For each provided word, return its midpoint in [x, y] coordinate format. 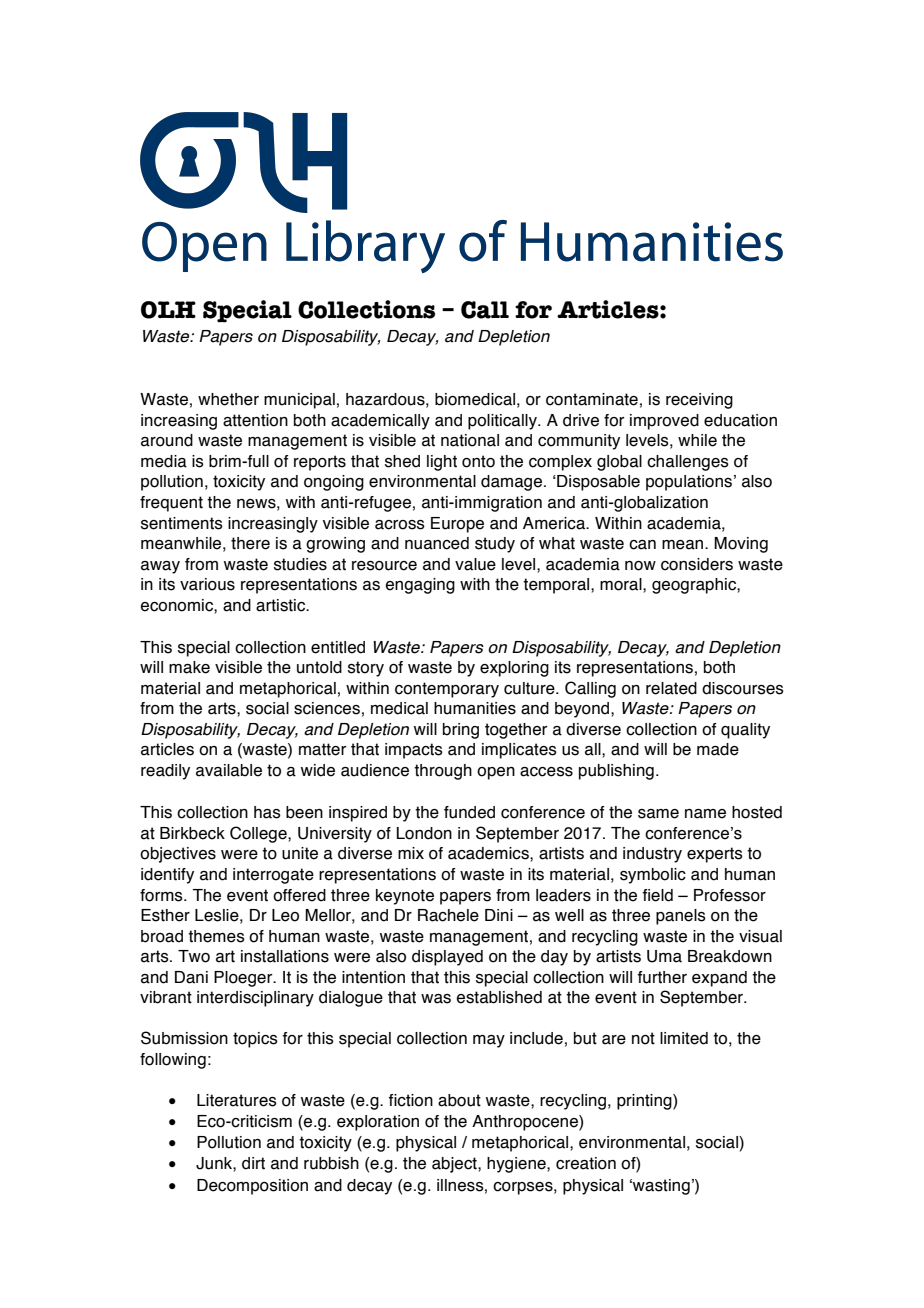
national [470, 440]
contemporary [447, 690]
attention [255, 420]
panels [681, 917]
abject [455, 1165]
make [189, 667]
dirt [253, 1163]
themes [216, 936]
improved [664, 422]
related [671, 688]
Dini [499, 915]
